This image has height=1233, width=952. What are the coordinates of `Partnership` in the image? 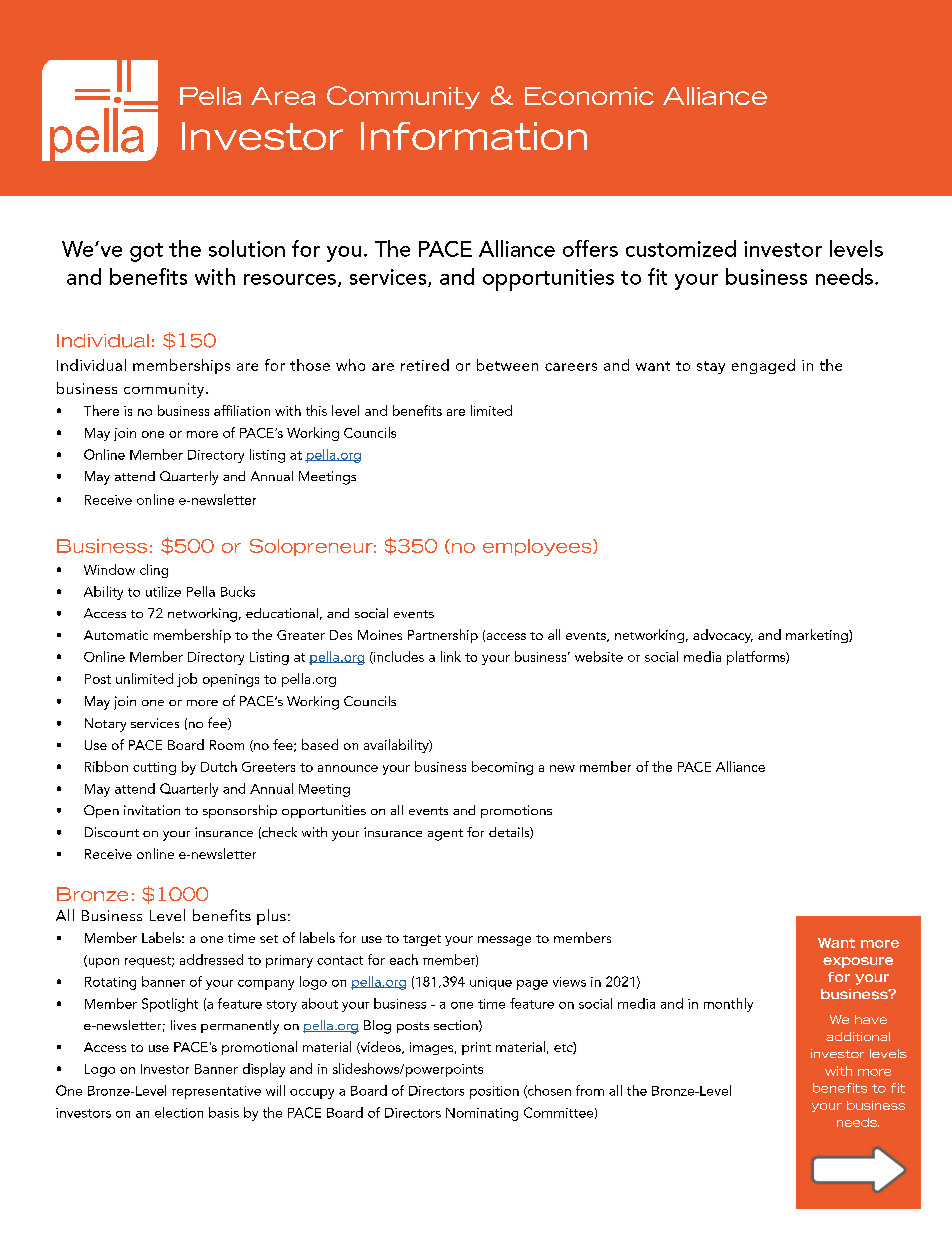 It's located at (443, 636).
